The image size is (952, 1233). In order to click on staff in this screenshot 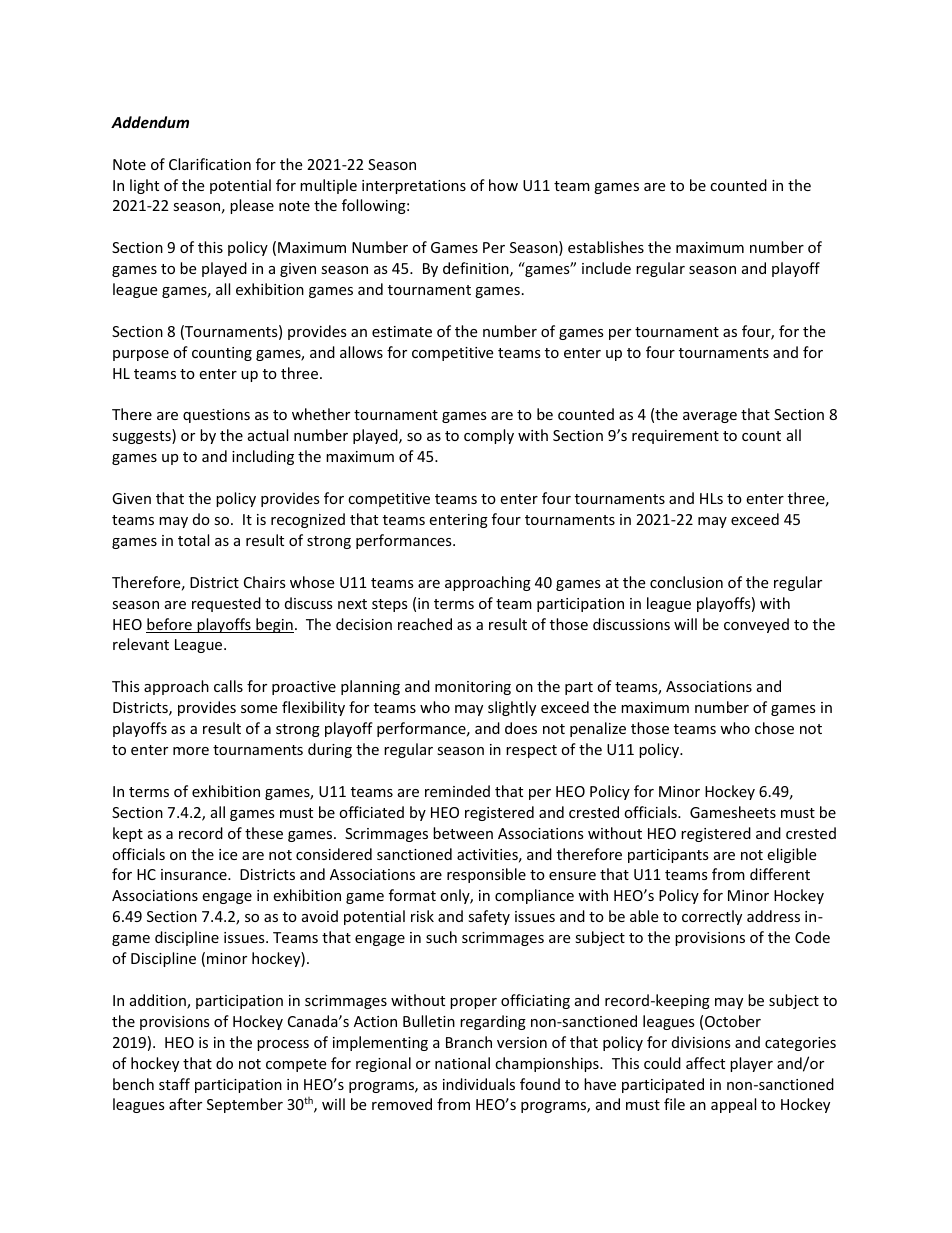, I will do `click(174, 1084)`.
